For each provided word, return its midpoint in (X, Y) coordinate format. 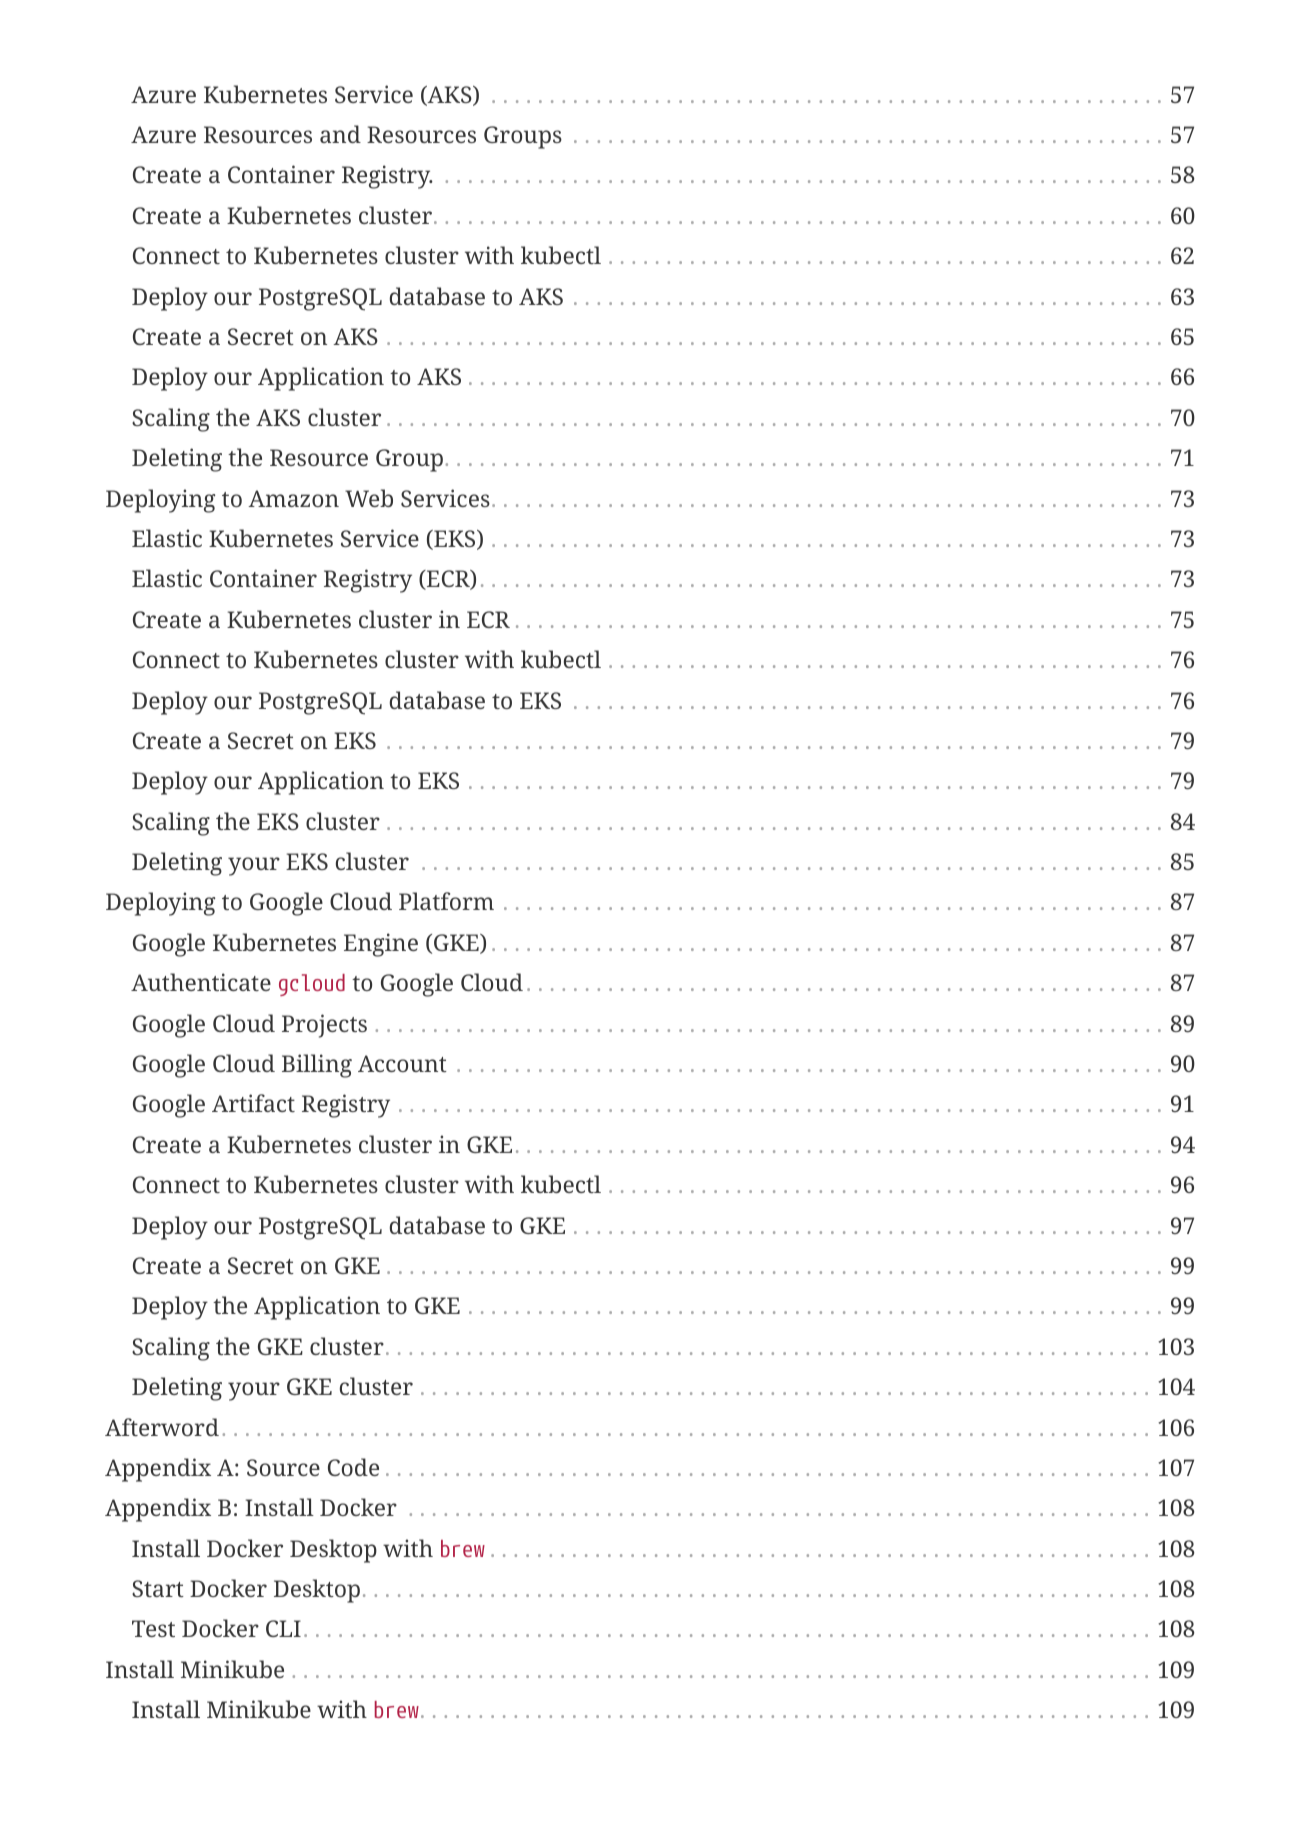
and (340, 134)
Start (158, 1588)
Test (153, 1628)
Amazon (293, 498)
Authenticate (201, 982)
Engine (381, 945)
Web (369, 498)
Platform (446, 901)
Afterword (162, 1427)
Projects (324, 1026)
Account (402, 1063)
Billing (317, 1066)
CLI (283, 1628)
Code (353, 1467)
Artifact (253, 1103)
